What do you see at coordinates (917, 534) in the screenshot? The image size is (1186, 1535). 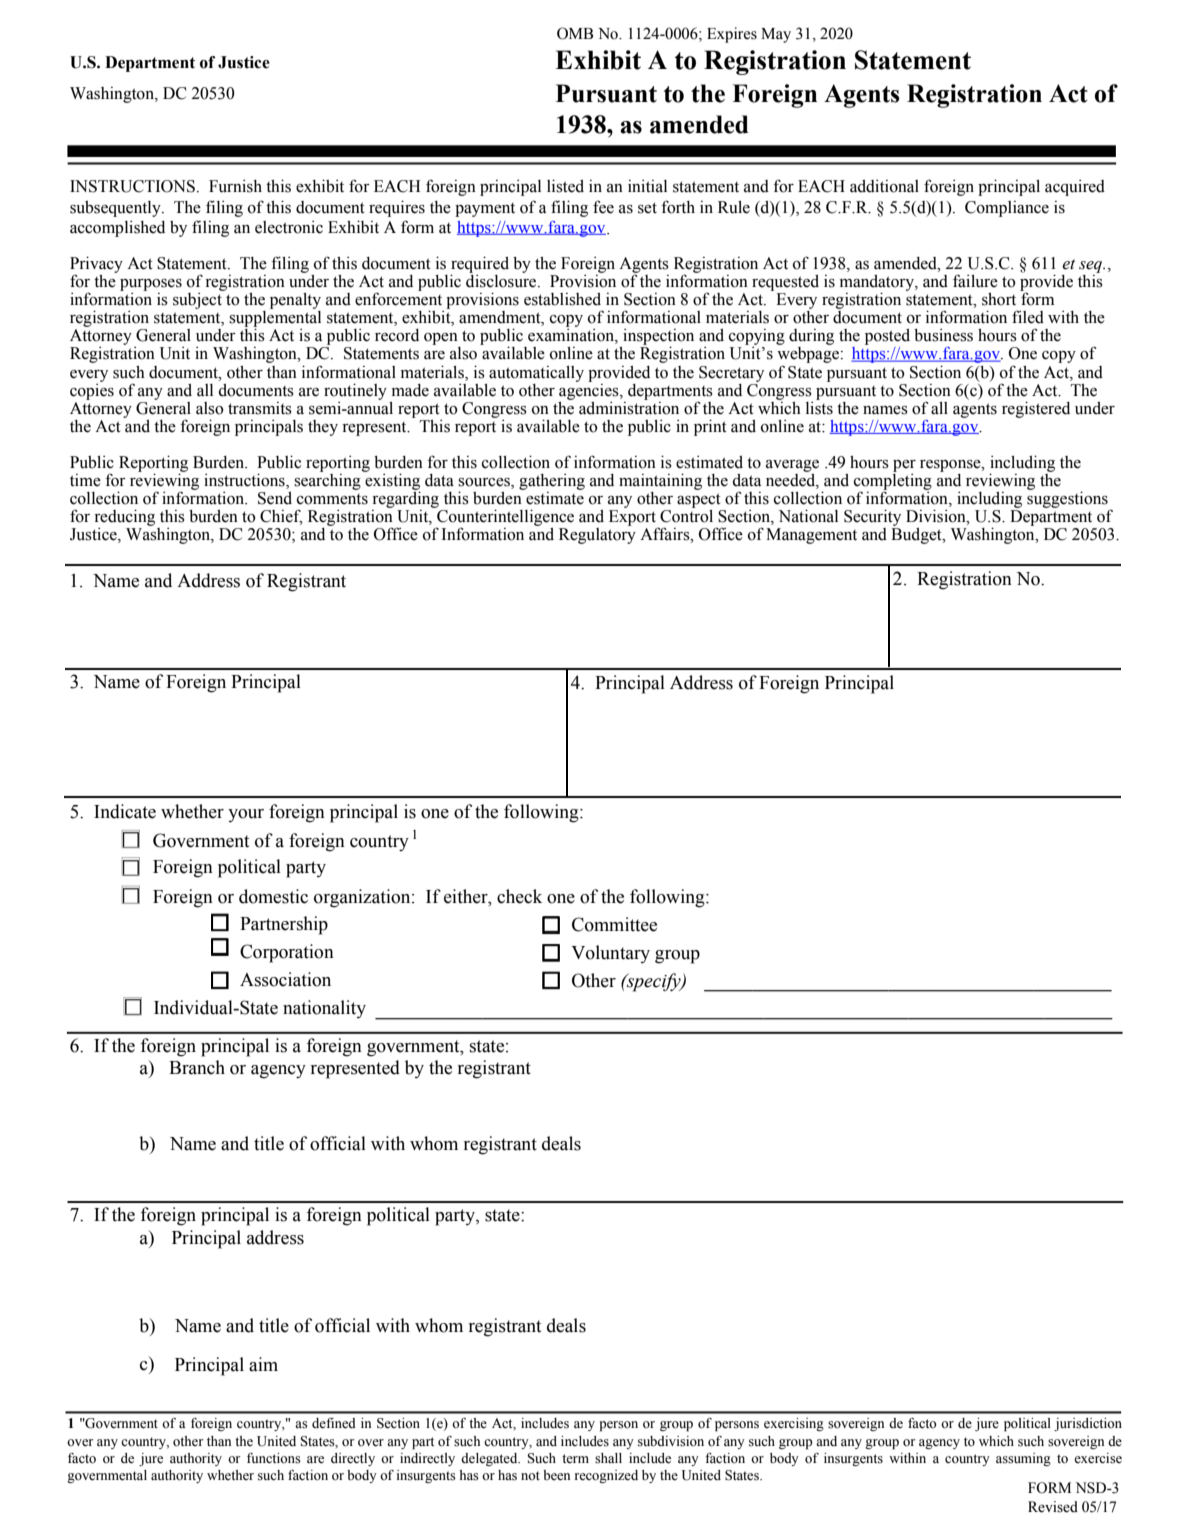 I see `Budget` at bounding box center [917, 534].
